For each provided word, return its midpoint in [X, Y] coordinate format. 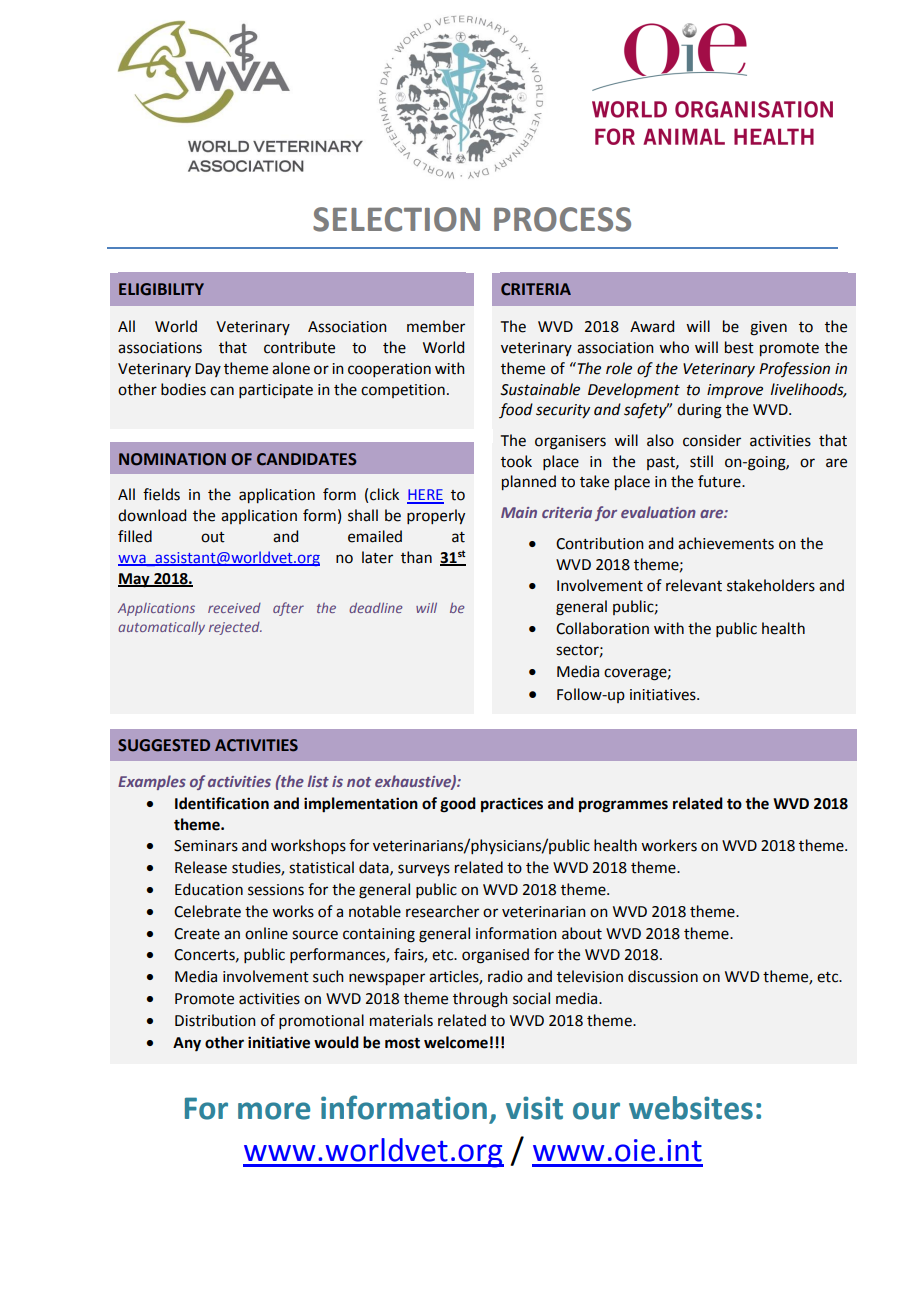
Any [187, 1044]
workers [669, 845]
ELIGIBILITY [161, 289]
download [152, 515]
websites [691, 1108]
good [458, 805]
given [768, 328]
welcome [456, 1042]
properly [436, 516]
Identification [222, 803]
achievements [726, 543]
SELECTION [396, 219]
